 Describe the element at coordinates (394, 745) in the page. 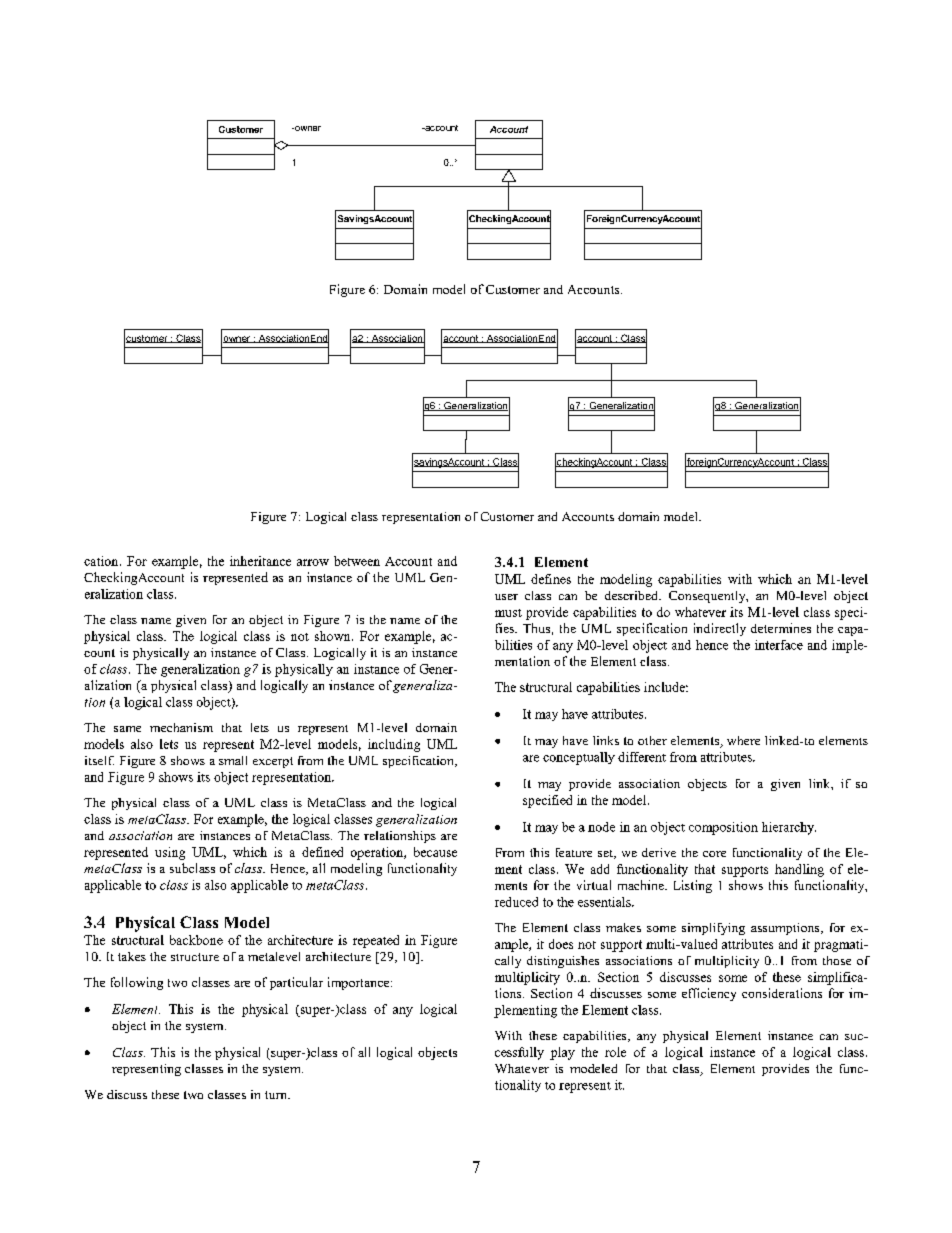

I see `including` at that location.
